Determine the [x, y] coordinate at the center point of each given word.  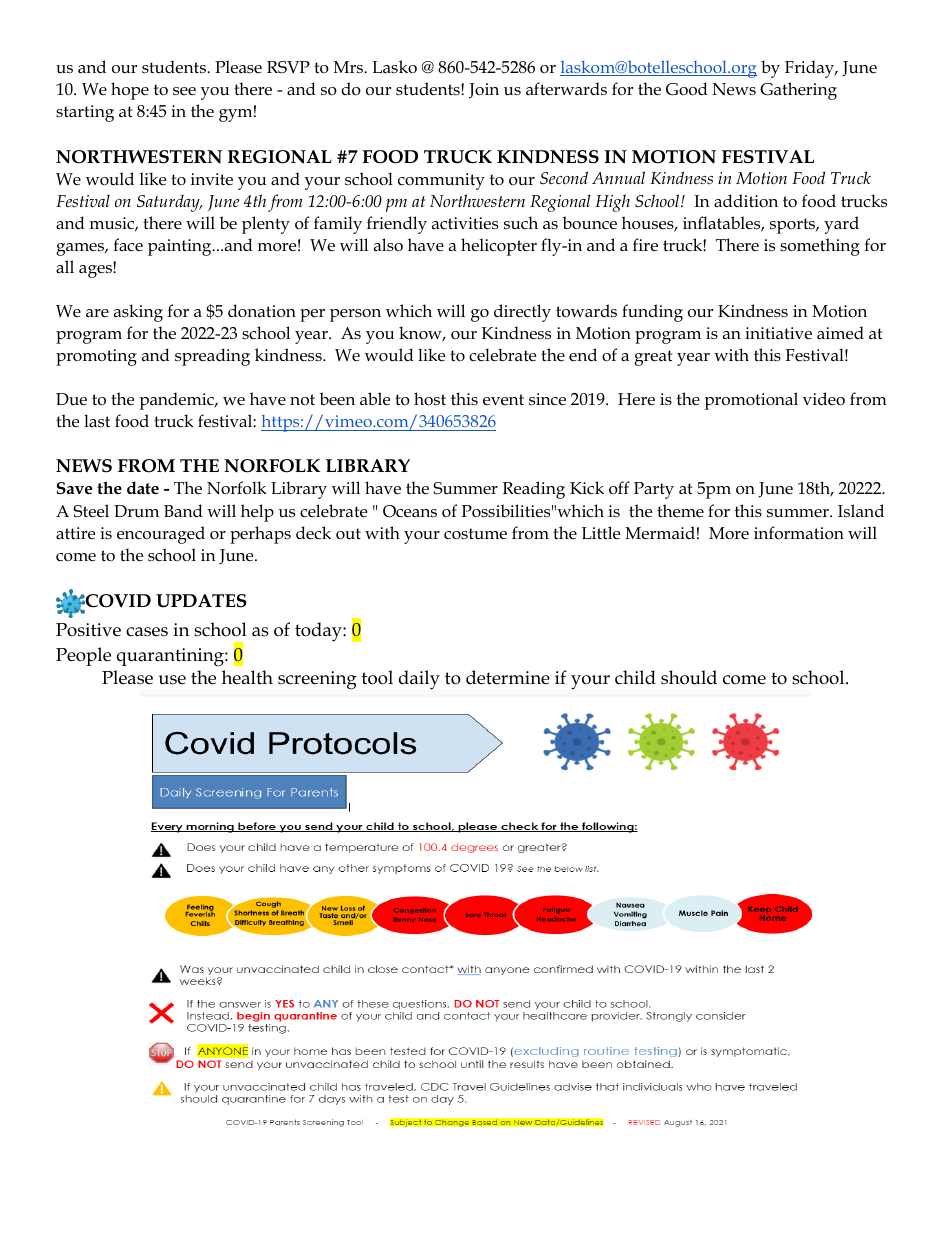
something [820, 247]
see [184, 91]
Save [74, 488]
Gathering [798, 91]
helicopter [499, 247]
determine [508, 677]
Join [484, 91]
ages [96, 270]
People [83, 656]
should [689, 677]
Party [654, 490]
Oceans [410, 511]
